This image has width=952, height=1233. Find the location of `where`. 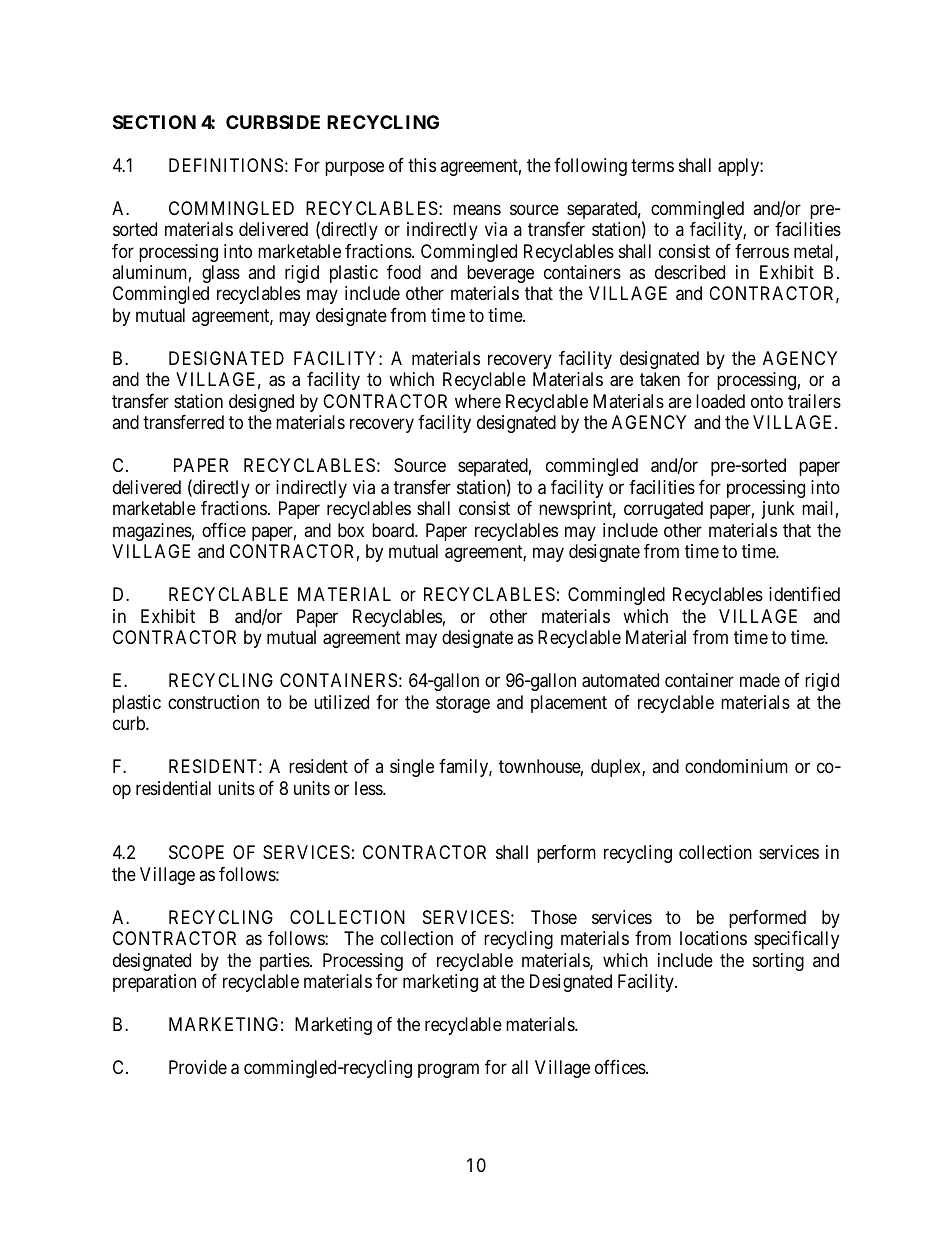

where is located at coordinates (478, 401).
